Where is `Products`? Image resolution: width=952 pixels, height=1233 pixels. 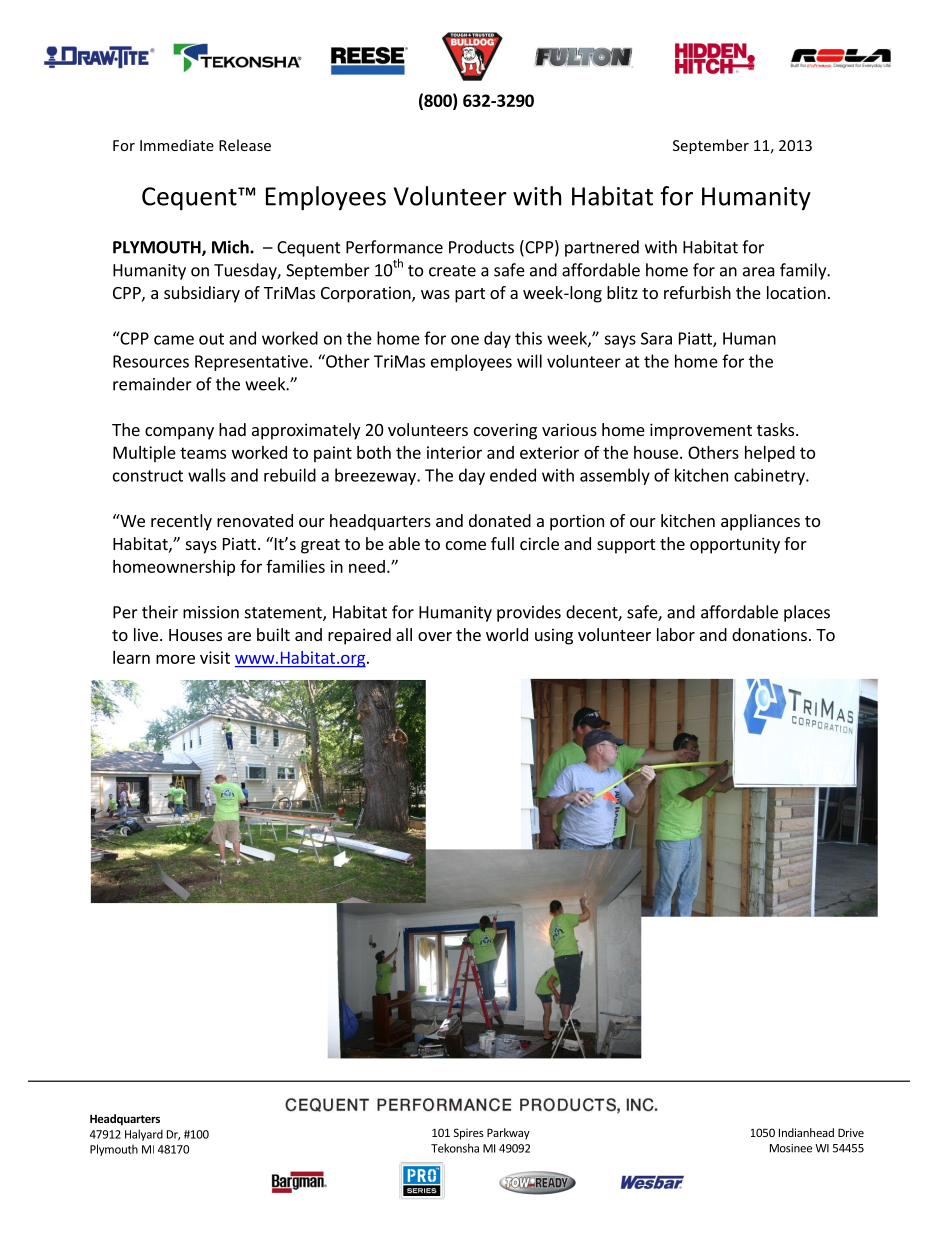 Products is located at coordinates (481, 247).
